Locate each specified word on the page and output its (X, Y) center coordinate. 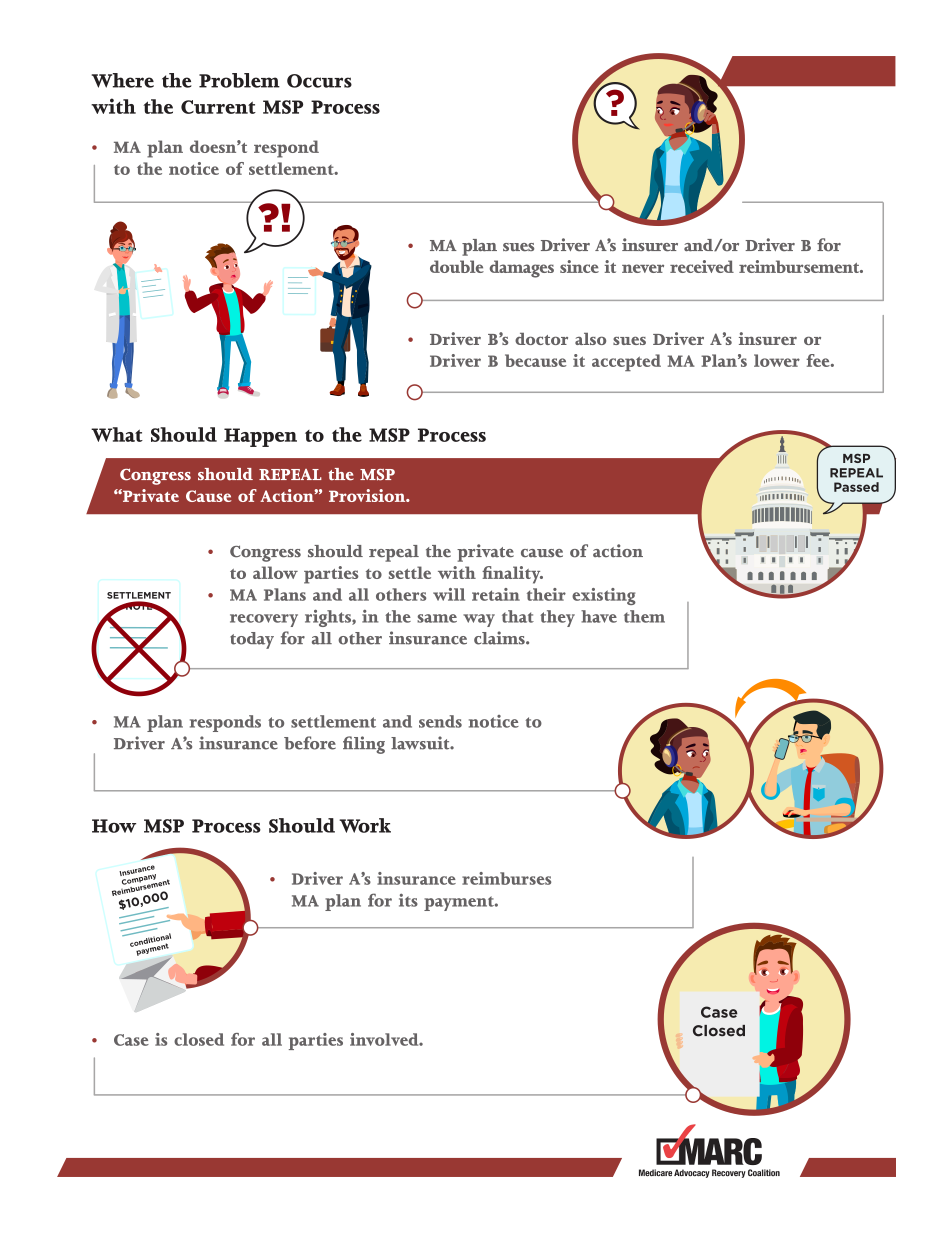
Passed (856, 487)
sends (440, 721)
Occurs (319, 81)
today (252, 640)
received (702, 266)
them (644, 616)
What (117, 434)
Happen (260, 437)
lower (777, 360)
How (114, 826)
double (457, 266)
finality (512, 575)
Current (218, 107)
